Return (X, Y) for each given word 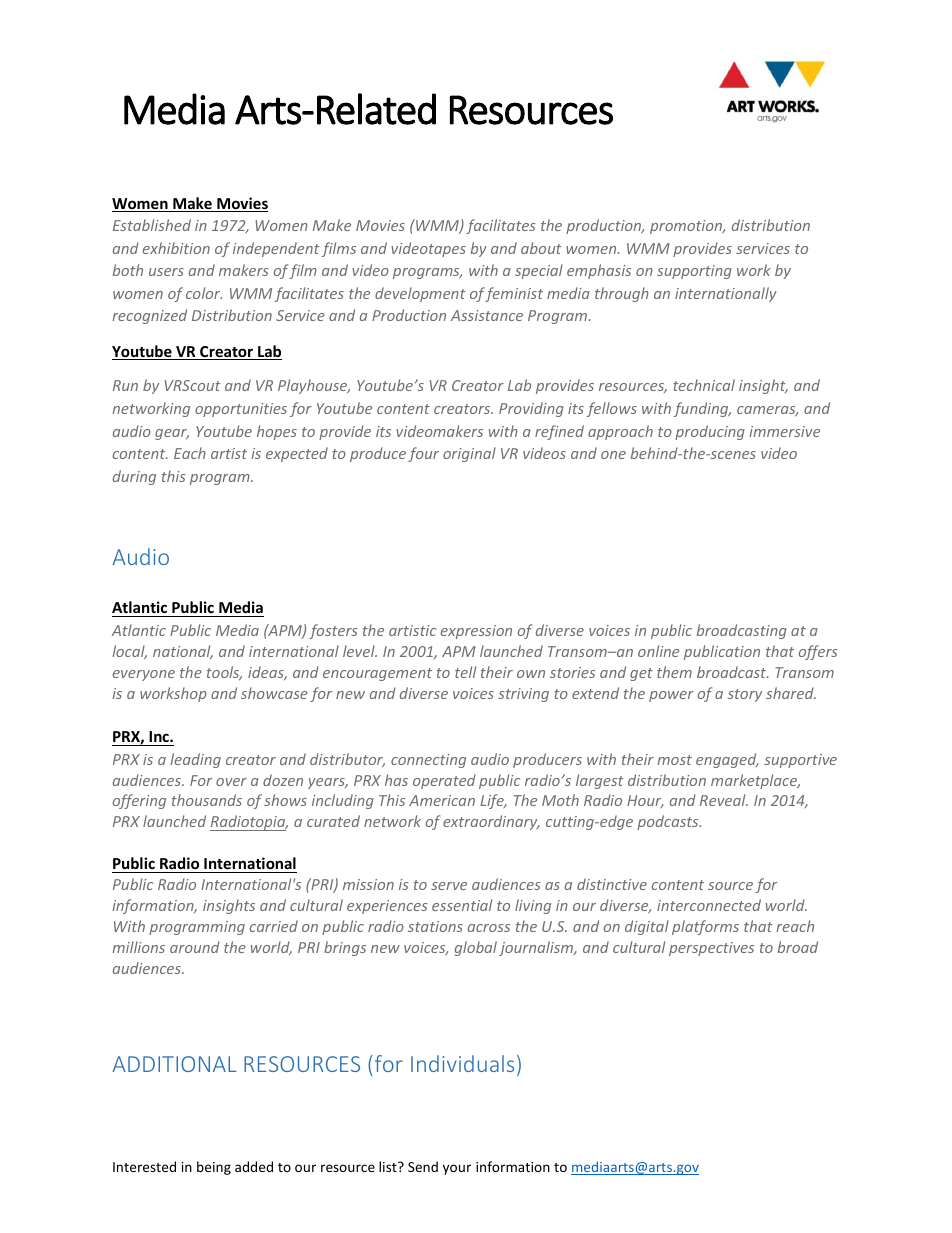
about (541, 248)
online (658, 651)
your (457, 1169)
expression (476, 632)
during (134, 477)
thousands (207, 800)
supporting (694, 272)
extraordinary (491, 822)
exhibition (176, 248)
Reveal (724, 800)
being (214, 1168)
